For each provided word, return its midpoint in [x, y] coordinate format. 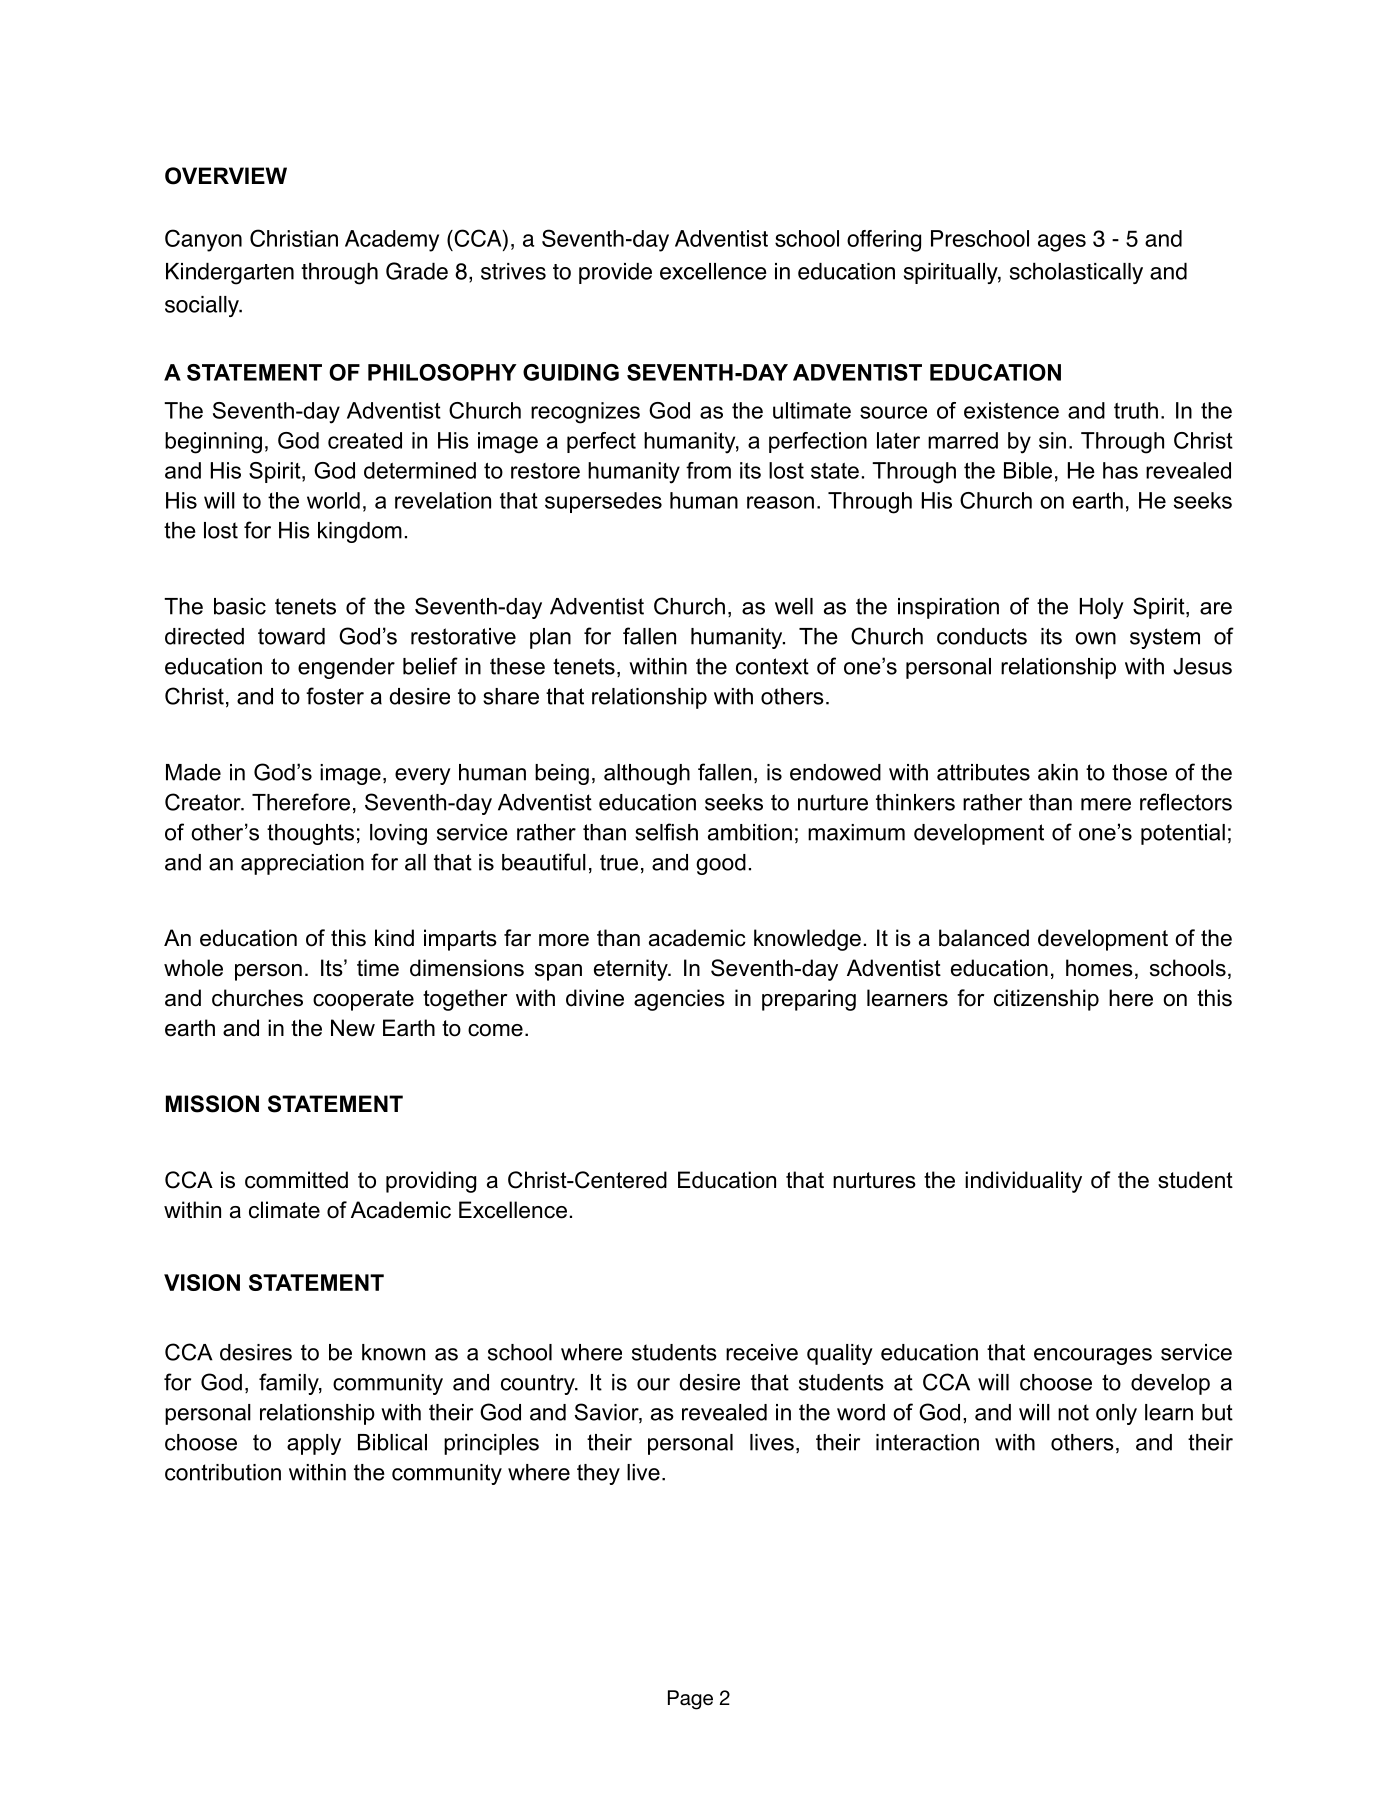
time [378, 968]
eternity [632, 970]
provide [615, 273]
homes [1099, 968]
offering [884, 241]
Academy [392, 241]
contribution [223, 1472]
